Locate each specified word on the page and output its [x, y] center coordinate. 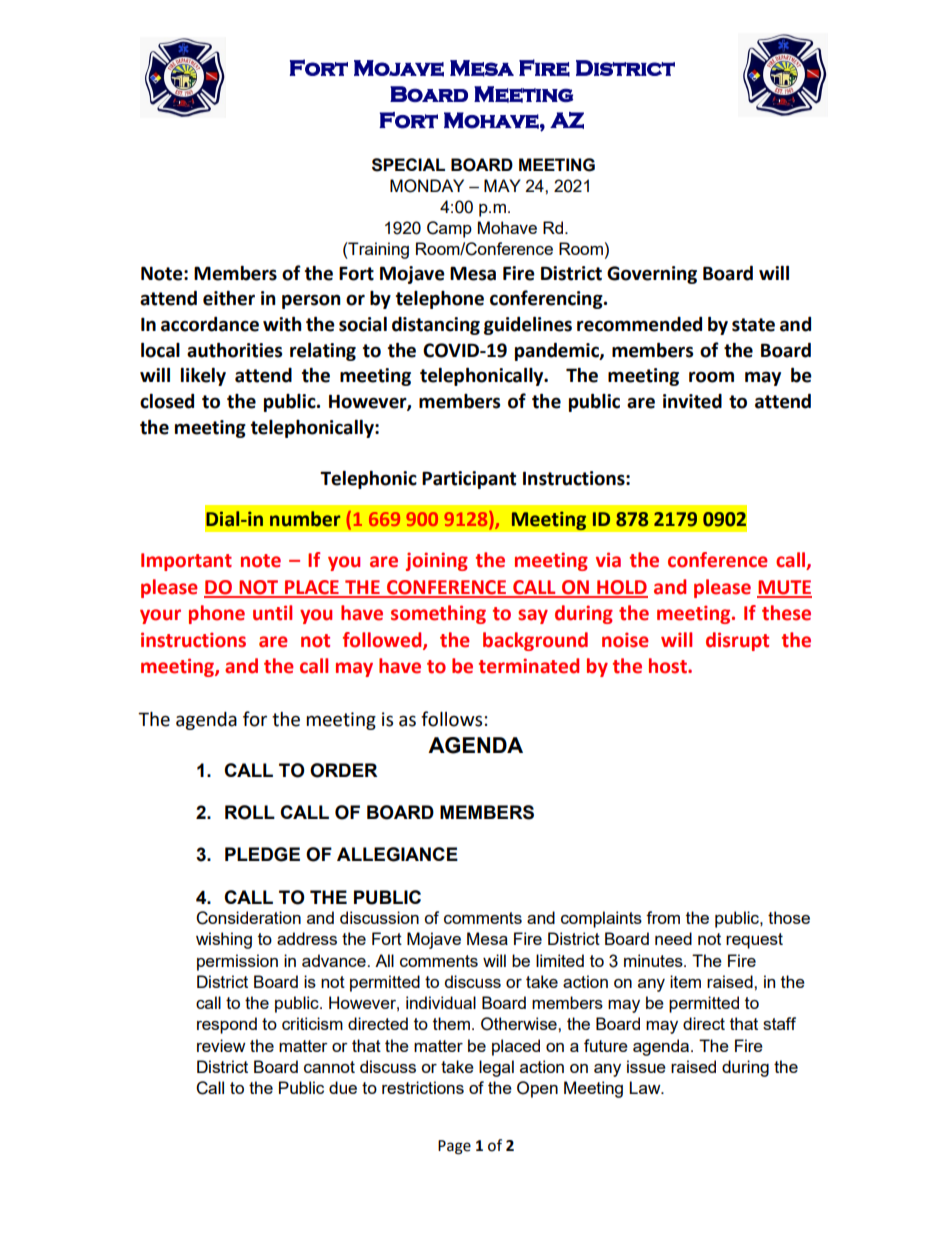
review [221, 1045]
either [229, 298]
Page [454, 1147]
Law [646, 1087]
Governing [652, 275]
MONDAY [427, 186]
